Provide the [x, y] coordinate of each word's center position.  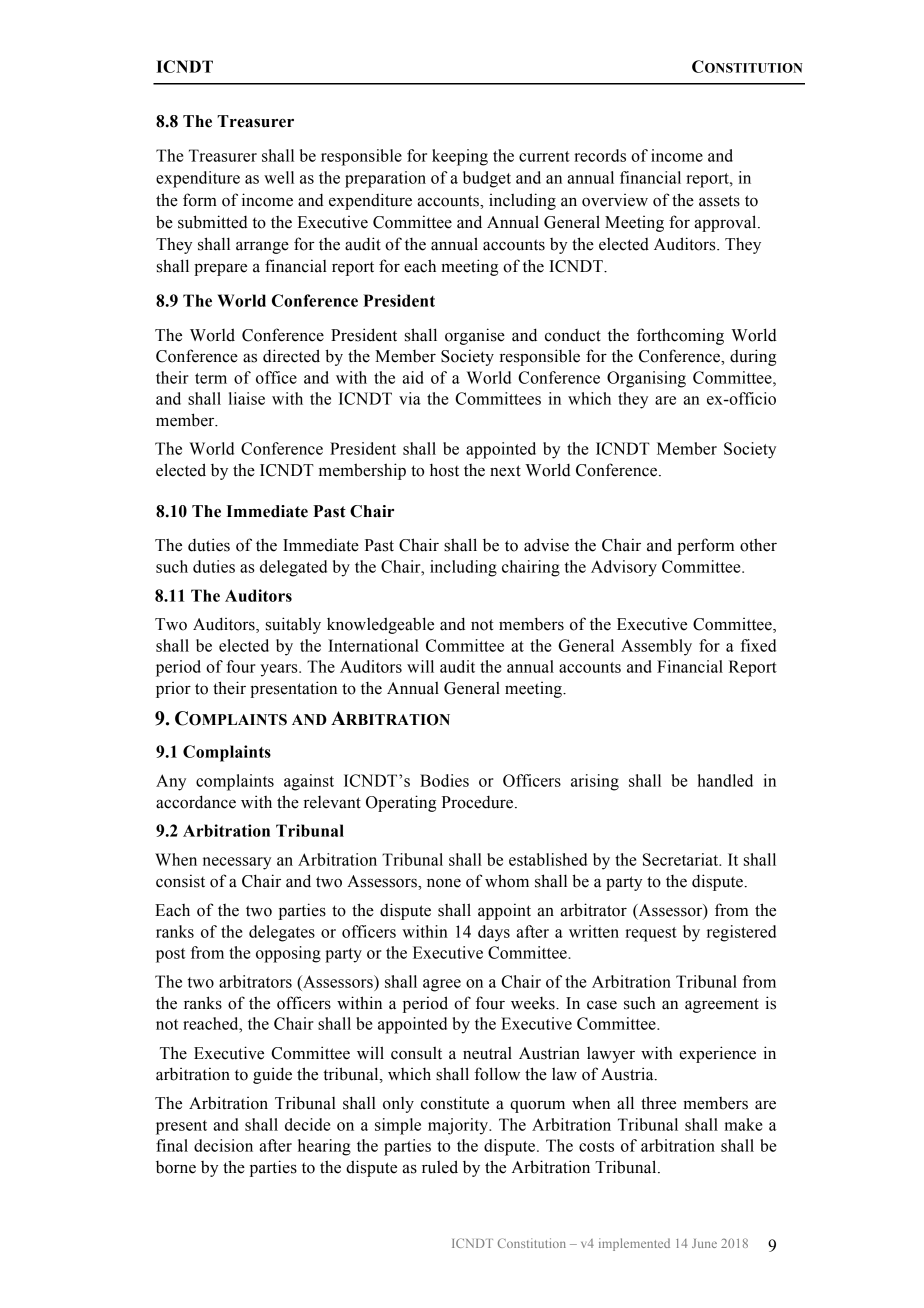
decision [223, 1145]
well [279, 177]
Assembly [656, 647]
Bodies [444, 780]
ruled [440, 1167]
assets [719, 201]
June [704, 1243]
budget [487, 179]
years [280, 670]
